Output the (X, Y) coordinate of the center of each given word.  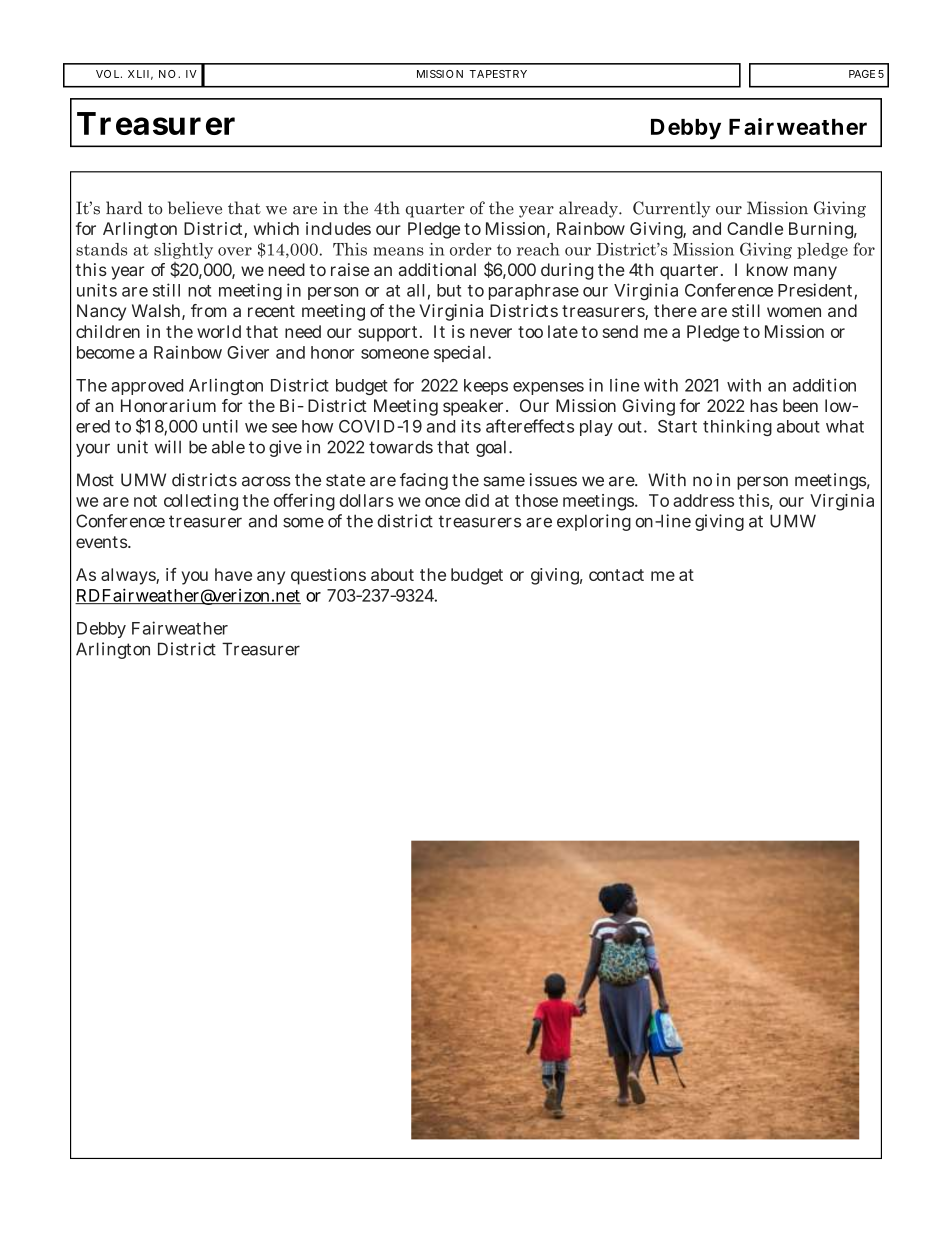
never (491, 333)
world (219, 331)
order (471, 249)
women (794, 312)
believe (195, 208)
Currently (672, 209)
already (589, 209)
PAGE (862, 74)
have (233, 574)
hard (124, 208)
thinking (737, 427)
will (167, 447)
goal (491, 448)
